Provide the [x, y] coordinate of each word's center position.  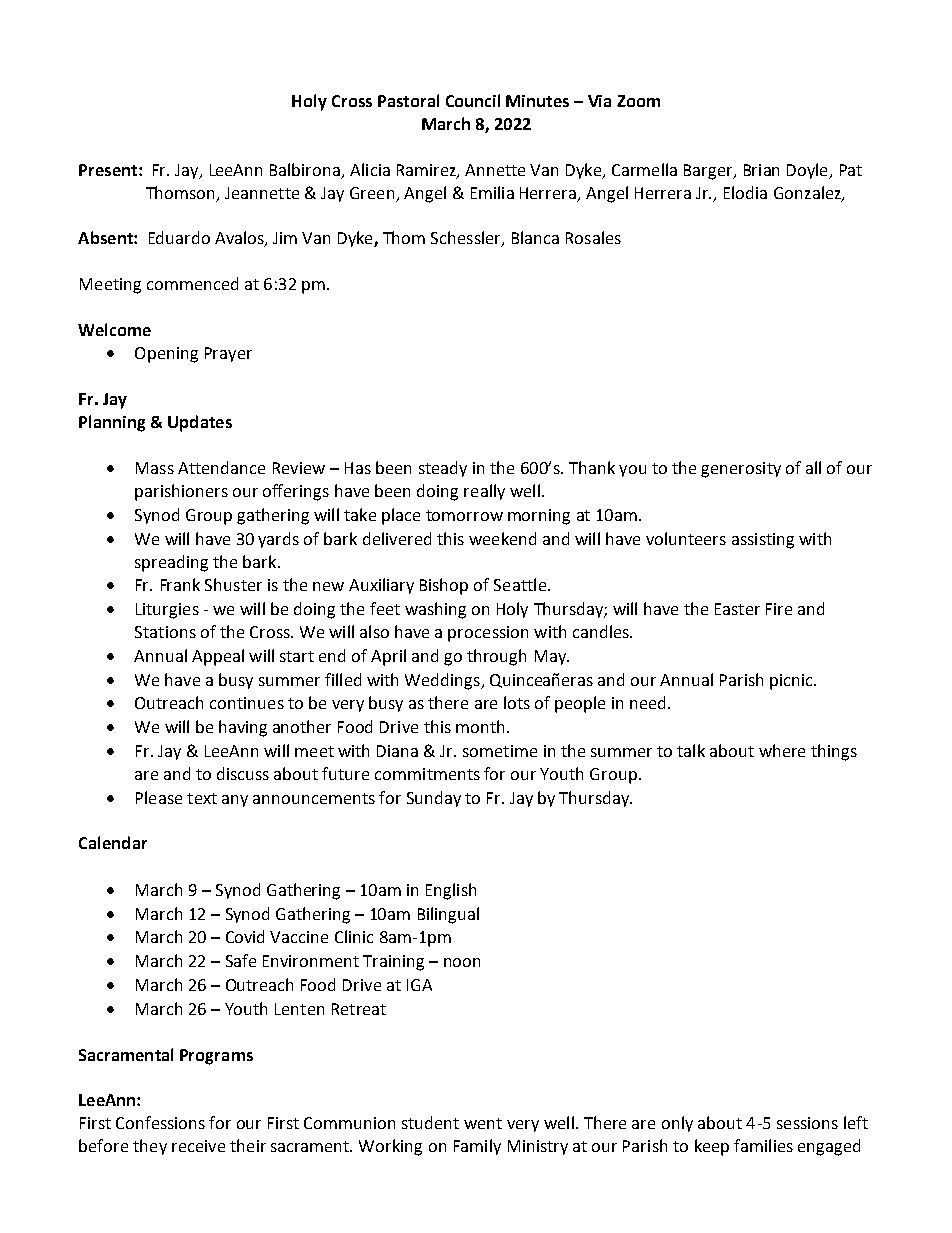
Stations [165, 632]
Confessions [160, 1122]
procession [488, 634]
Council [473, 100]
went [483, 1123]
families [763, 1145]
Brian [761, 170]
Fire [779, 609]
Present [109, 170]
